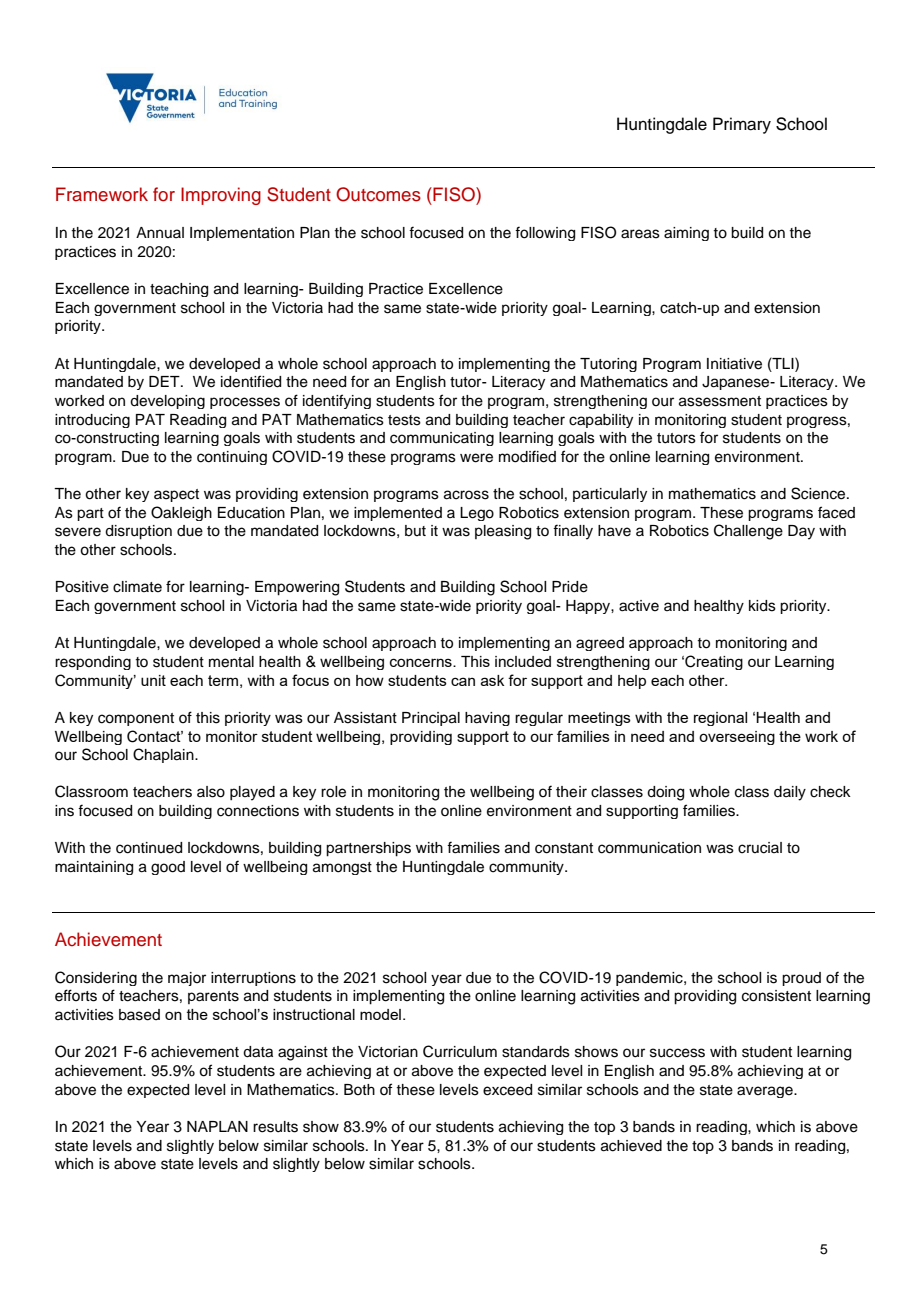 The width and height of the screenshot is (924, 1308). What do you see at coordinates (378, 194) in the screenshot?
I see `Outcomes` at bounding box center [378, 194].
